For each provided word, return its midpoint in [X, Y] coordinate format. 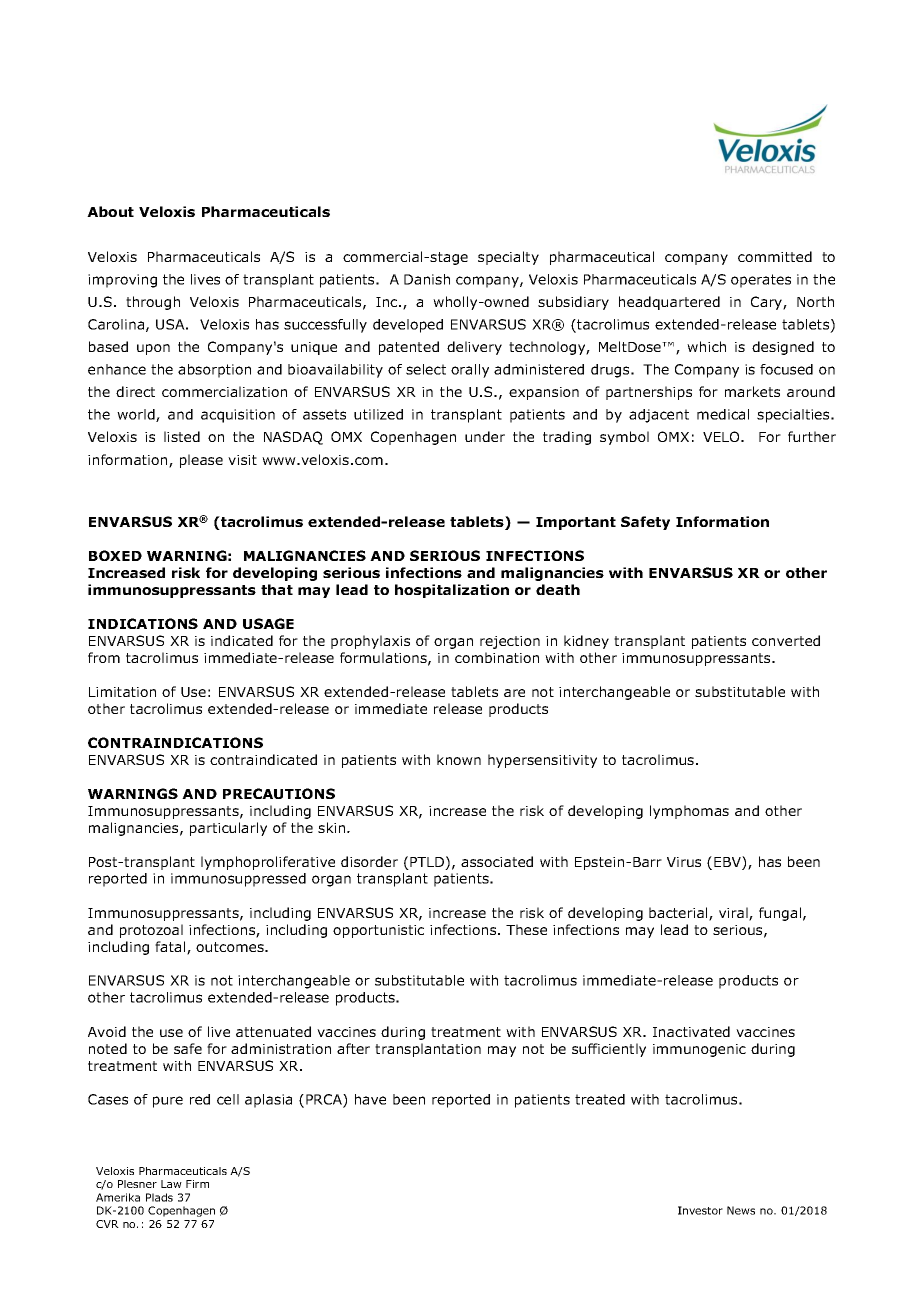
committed [775, 256]
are [514, 693]
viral [734, 914]
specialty [508, 258]
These [526, 929]
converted [786, 640]
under [485, 436]
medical [723, 414]
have [370, 1099]
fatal [171, 948]
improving [122, 281]
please [201, 461]
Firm [197, 1184]
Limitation [122, 692]
